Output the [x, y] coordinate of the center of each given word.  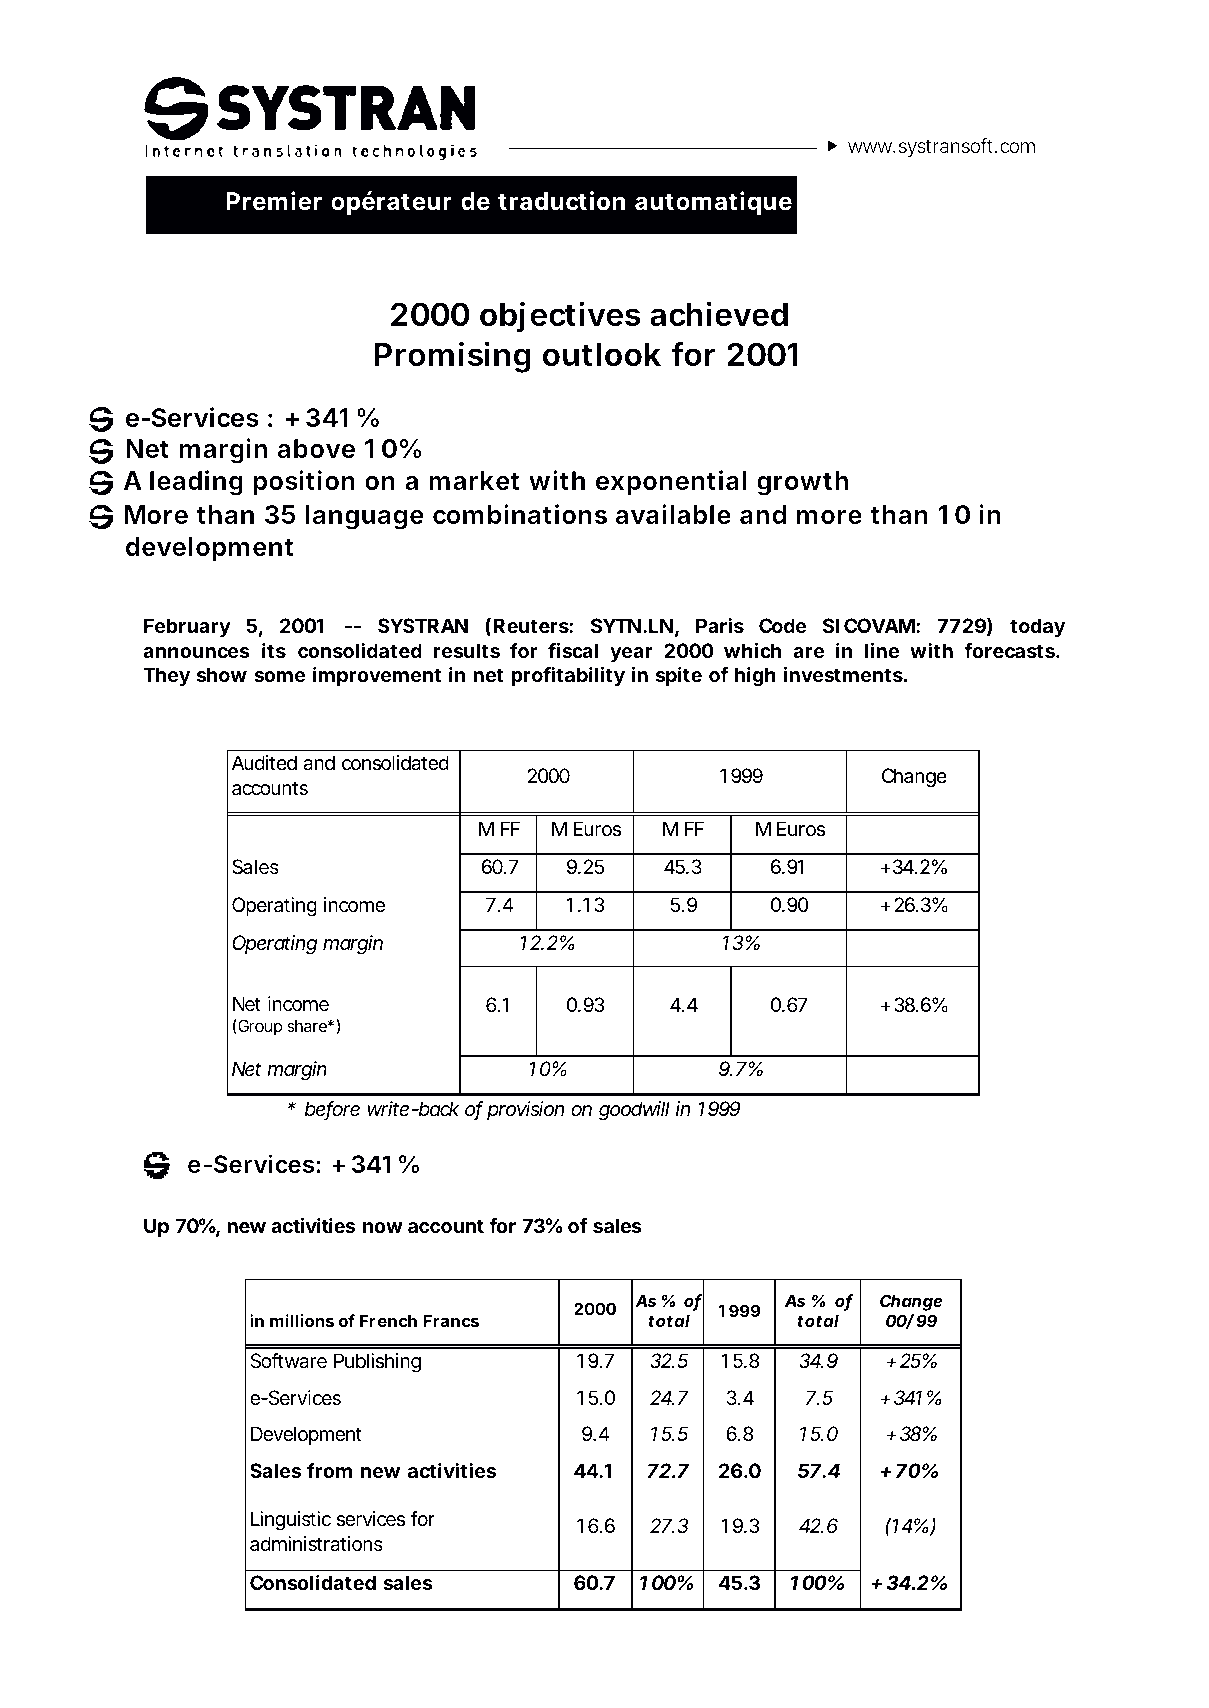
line [882, 650]
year [631, 654]
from [329, 1470]
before [332, 1110]
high [755, 677]
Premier [274, 201]
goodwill [634, 1111]
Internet [902, 201]
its [274, 650]
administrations [316, 1544]
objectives [560, 317]
